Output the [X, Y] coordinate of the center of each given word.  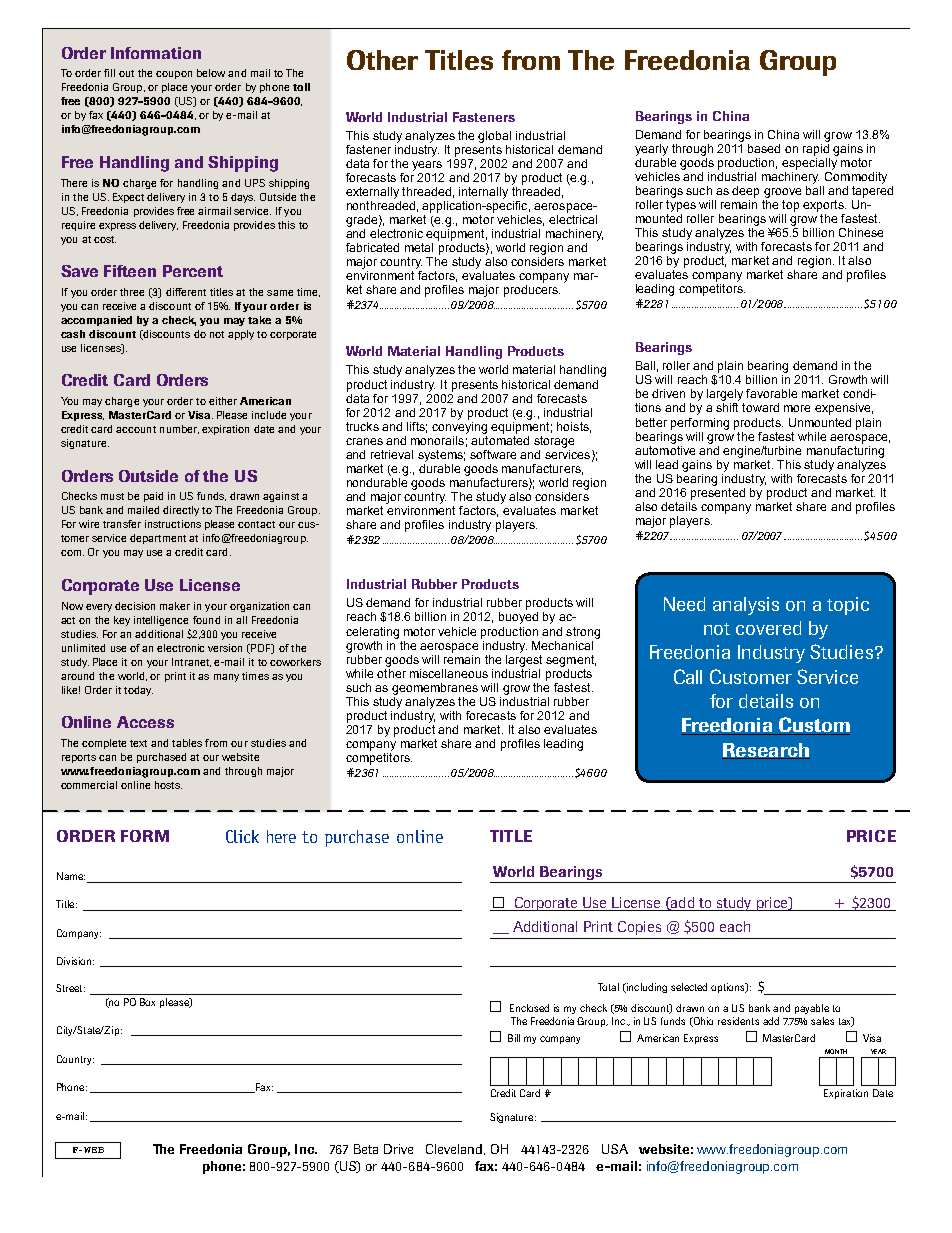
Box [147, 1002]
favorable [771, 393]
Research [766, 751]
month [836, 1051]
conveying [459, 426]
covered [768, 628]
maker [175, 606]
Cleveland [455, 1149]
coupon [174, 75]
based [764, 148]
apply [241, 335]
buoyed [518, 618]
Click [242, 836]
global [494, 137]
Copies [639, 928]
